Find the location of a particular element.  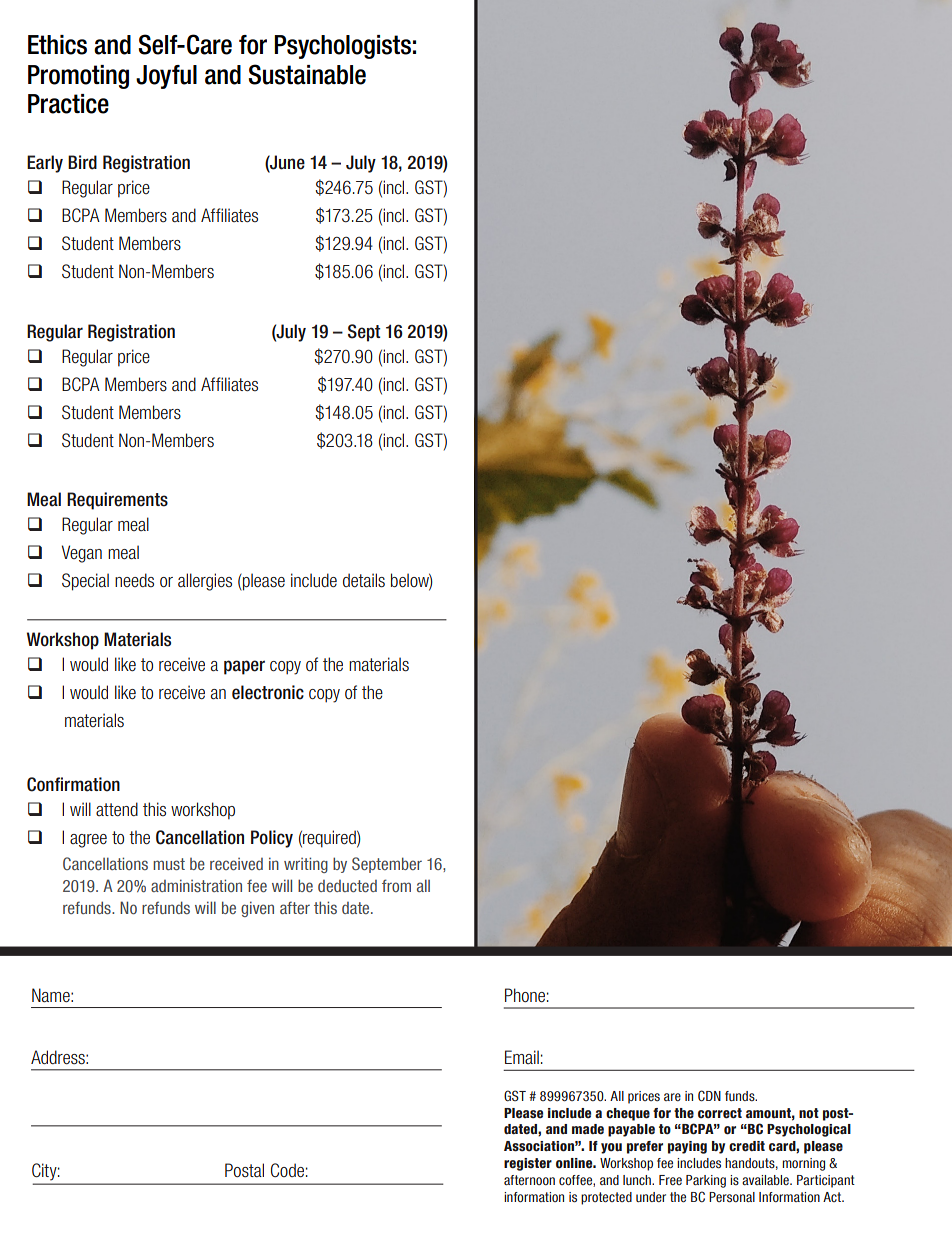

deducted is located at coordinates (347, 886).
